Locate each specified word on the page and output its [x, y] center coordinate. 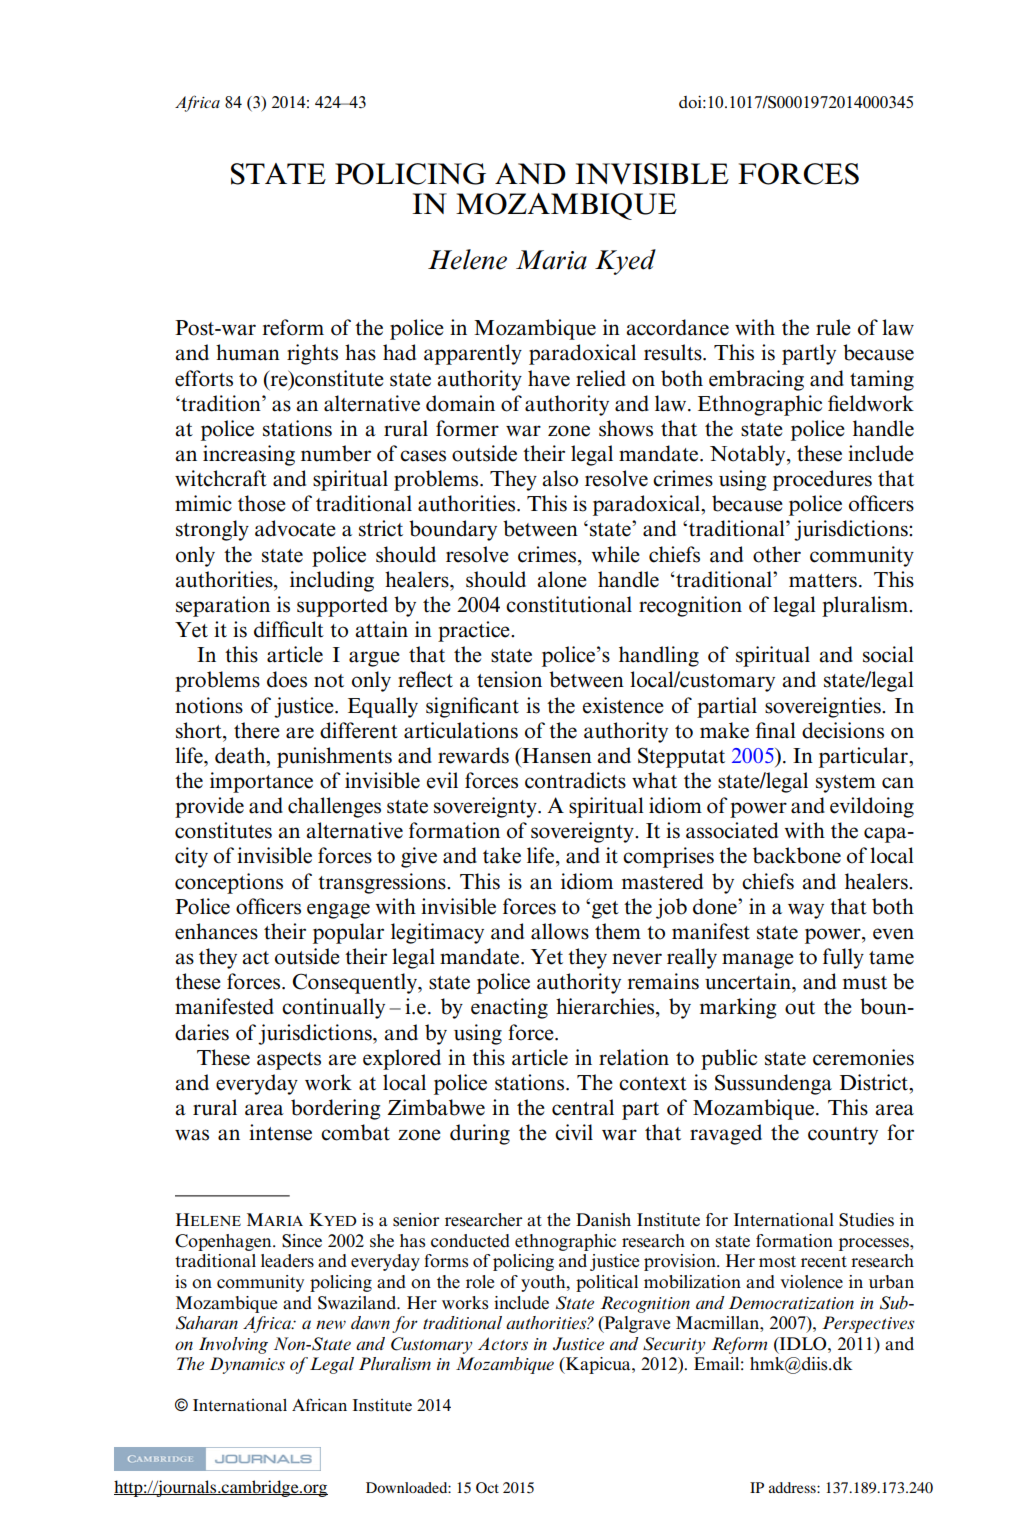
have [549, 378]
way [806, 911]
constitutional [569, 604]
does [287, 679]
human [248, 352]
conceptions [229, 883]
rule [833, 327]
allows [560, 931]
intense [280, 1132]
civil [574, 1132]
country [843, 1136]
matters [823, 581]
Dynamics [247, 1365]
